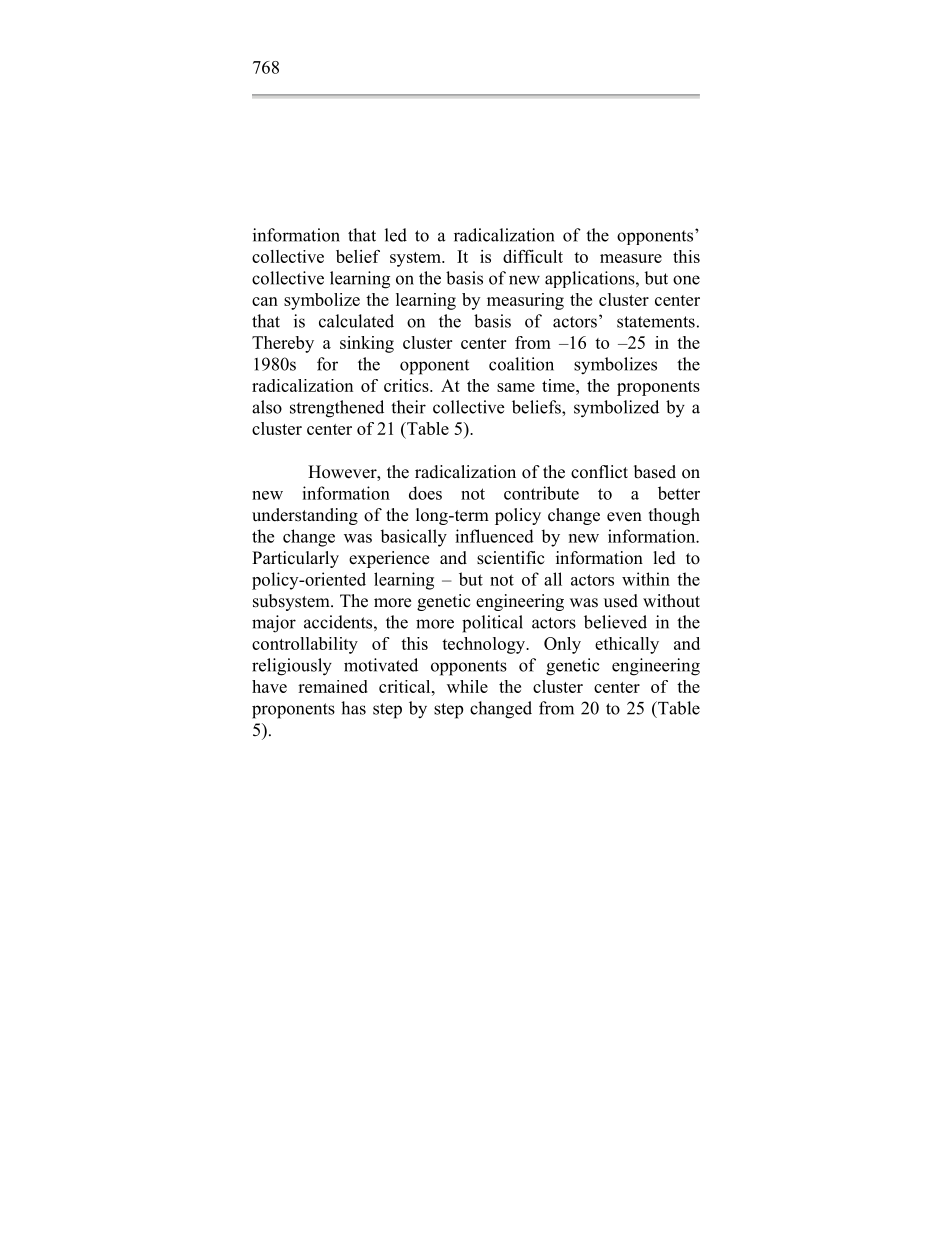 This screenshot has height=1233, width=952. Describe the element at coordinates (467, 686) in the screenshot. I see `while` at that location.
